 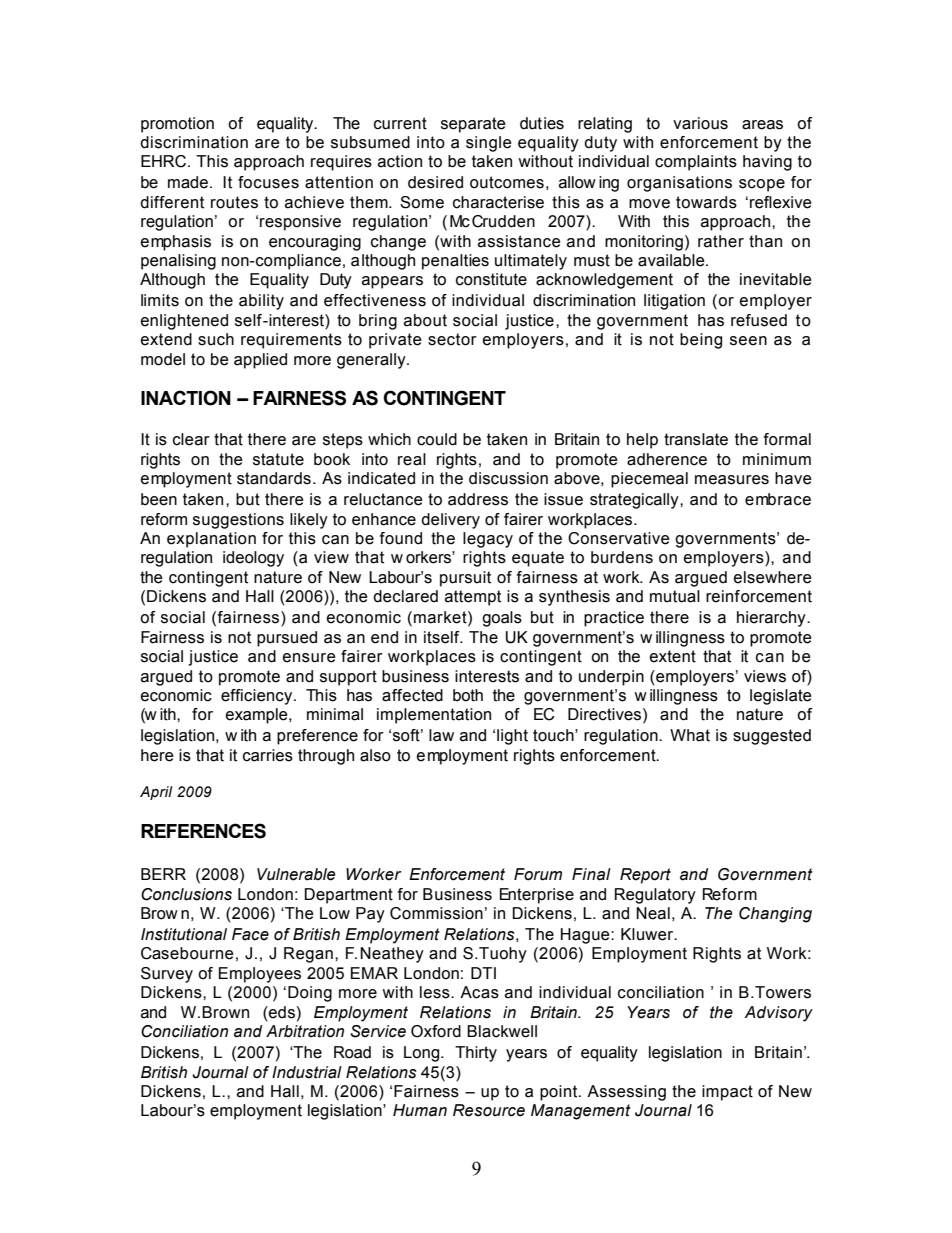 What do you see at coordinates (489, 144) in the screenshot?
I see `single` at bounding box center [489, 144].
